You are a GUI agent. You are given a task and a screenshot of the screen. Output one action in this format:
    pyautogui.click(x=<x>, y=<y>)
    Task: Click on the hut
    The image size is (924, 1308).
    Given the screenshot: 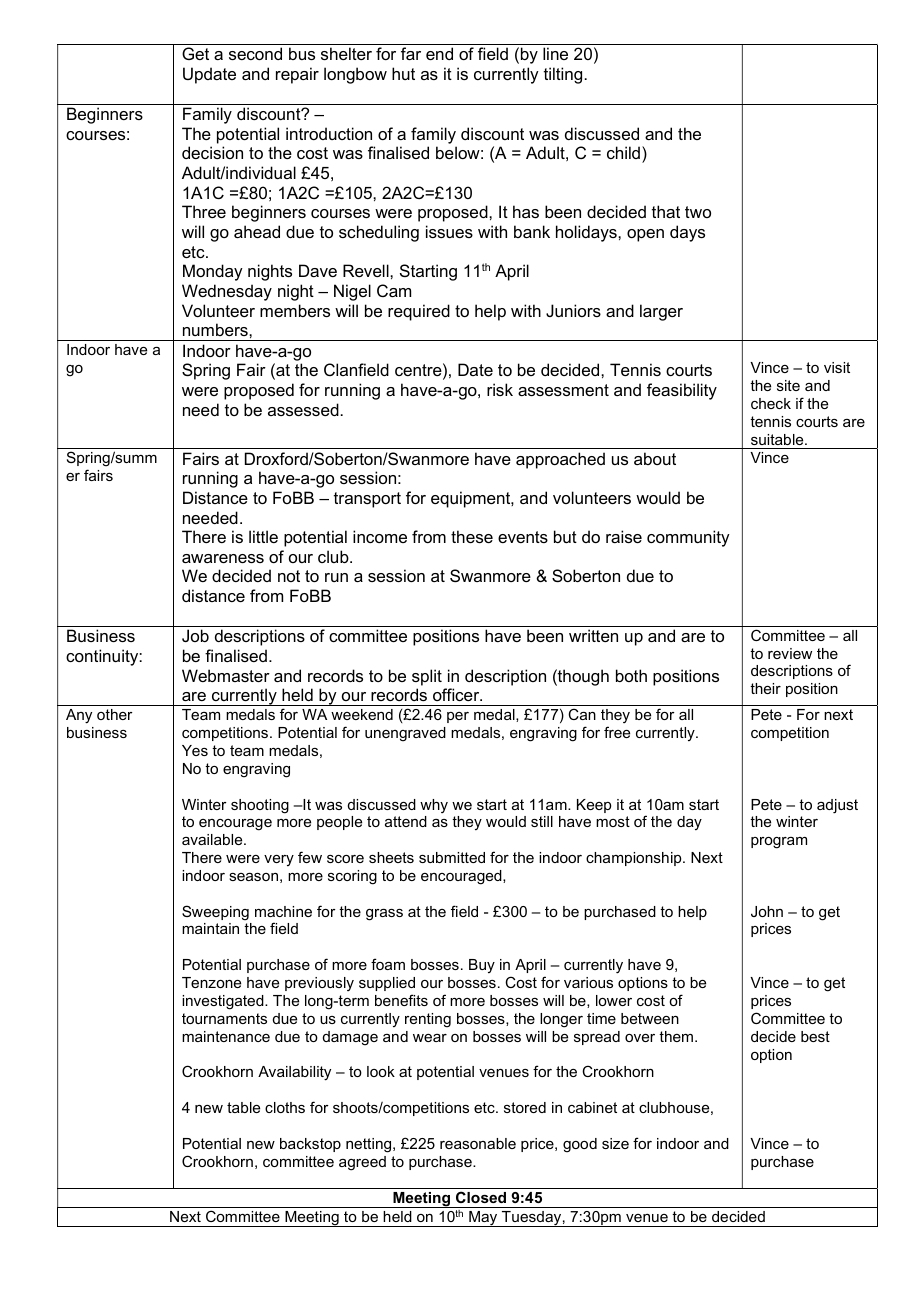 What is the action you would take?
    pyautogui.click(x=403, y=73)
